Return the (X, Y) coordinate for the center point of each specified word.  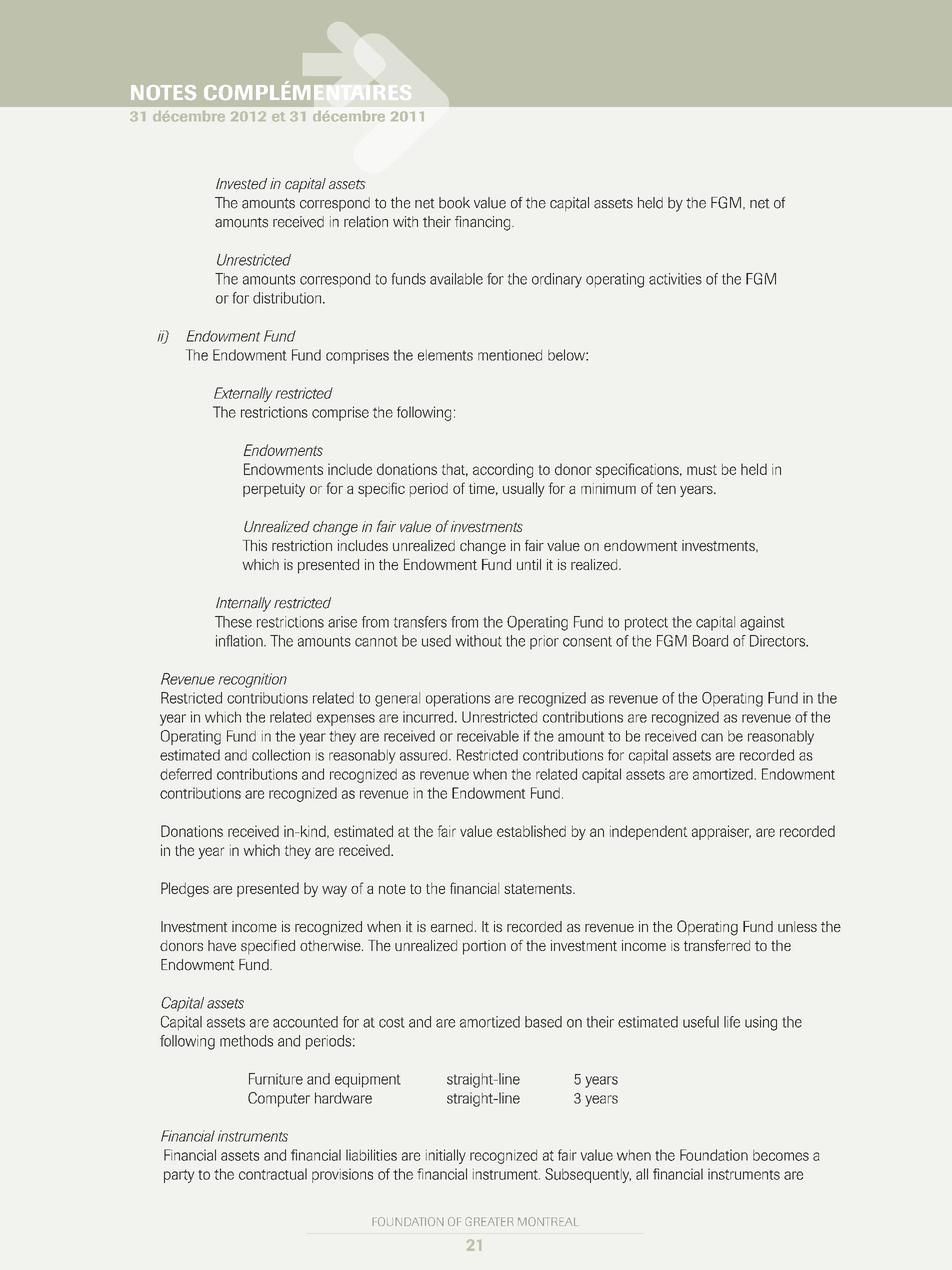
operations (458, 699)
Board (710, 641)
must (702, 470)
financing (484, 223)
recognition (252, 680)
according (503, 470)
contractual (273, 1174)
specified (268, 947)
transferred (717, 945)
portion (484, 947)
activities (675, 279)
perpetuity (274, 490)
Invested (241, 183)
